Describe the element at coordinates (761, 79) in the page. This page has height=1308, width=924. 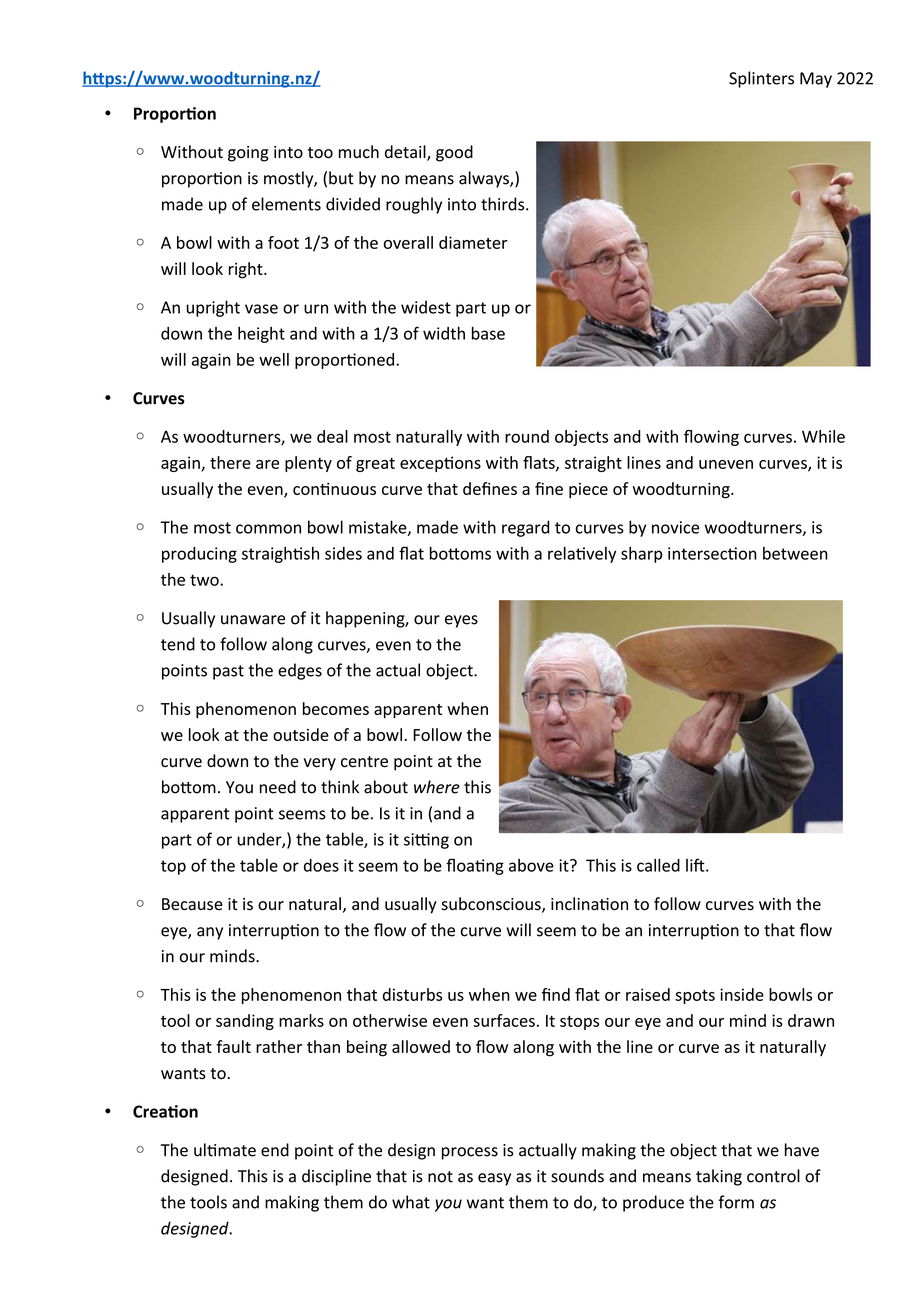
I see `Splinters` at that location.
